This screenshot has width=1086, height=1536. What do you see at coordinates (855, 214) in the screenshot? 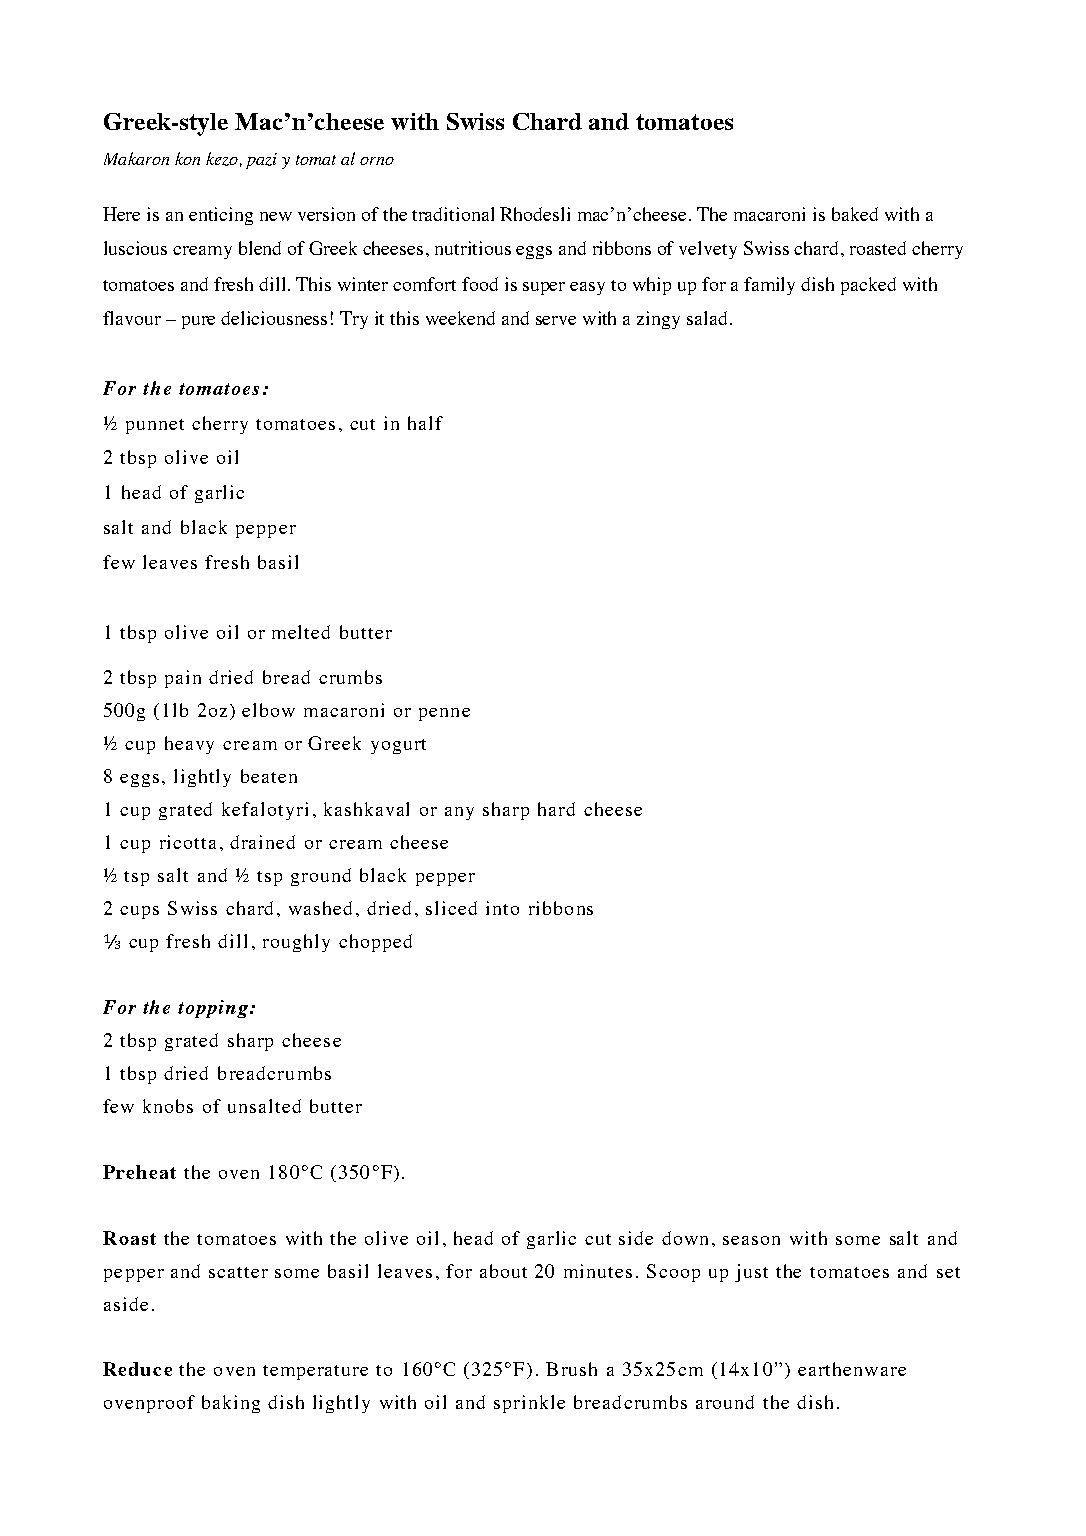
I see `baked` at bounding box center [855, 214].
